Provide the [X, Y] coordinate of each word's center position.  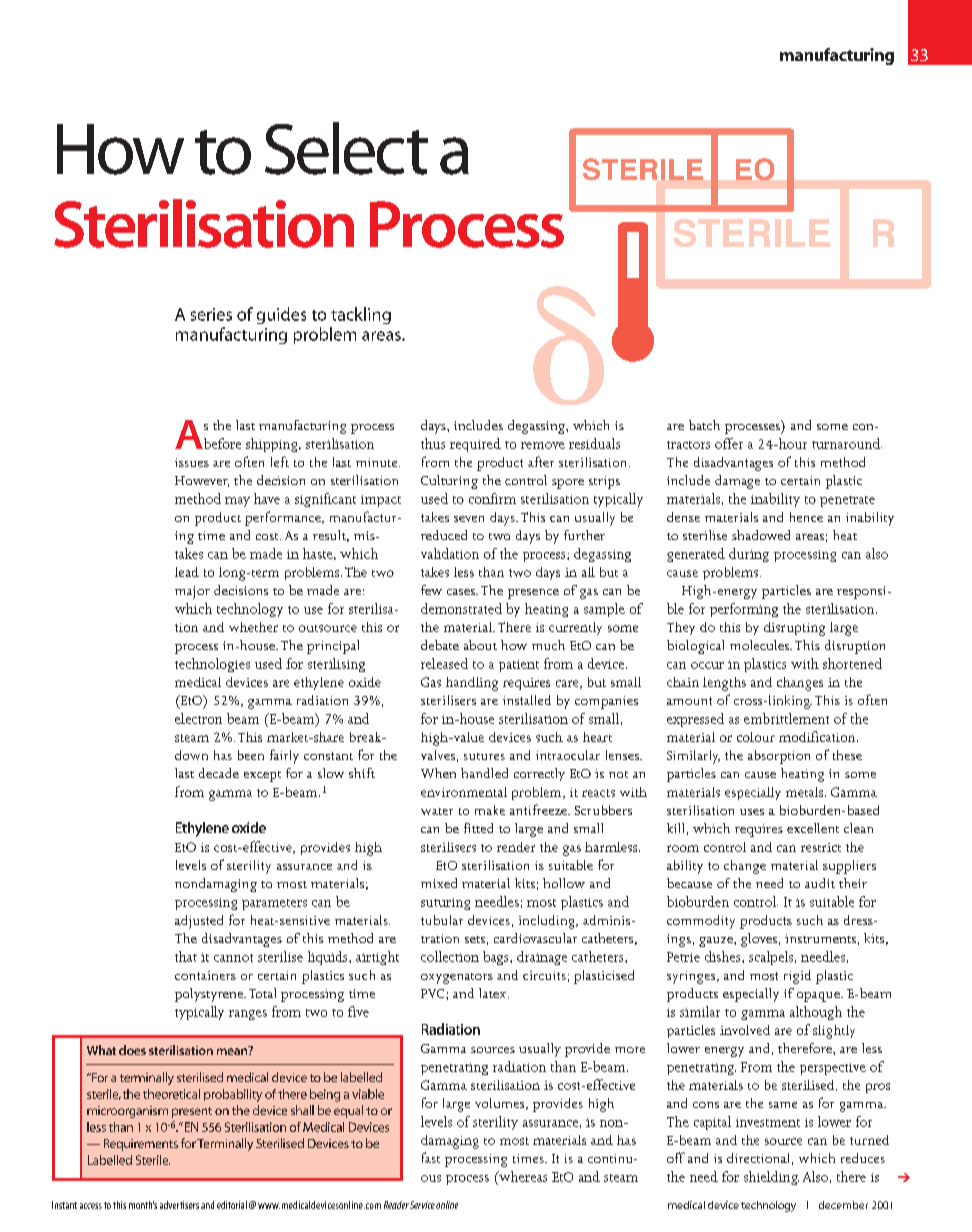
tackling [361, 315]
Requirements [141, 1145]
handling [472, 684]
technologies [212, 665]
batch [704, 425]
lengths [724, 684]
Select [346, 148]
